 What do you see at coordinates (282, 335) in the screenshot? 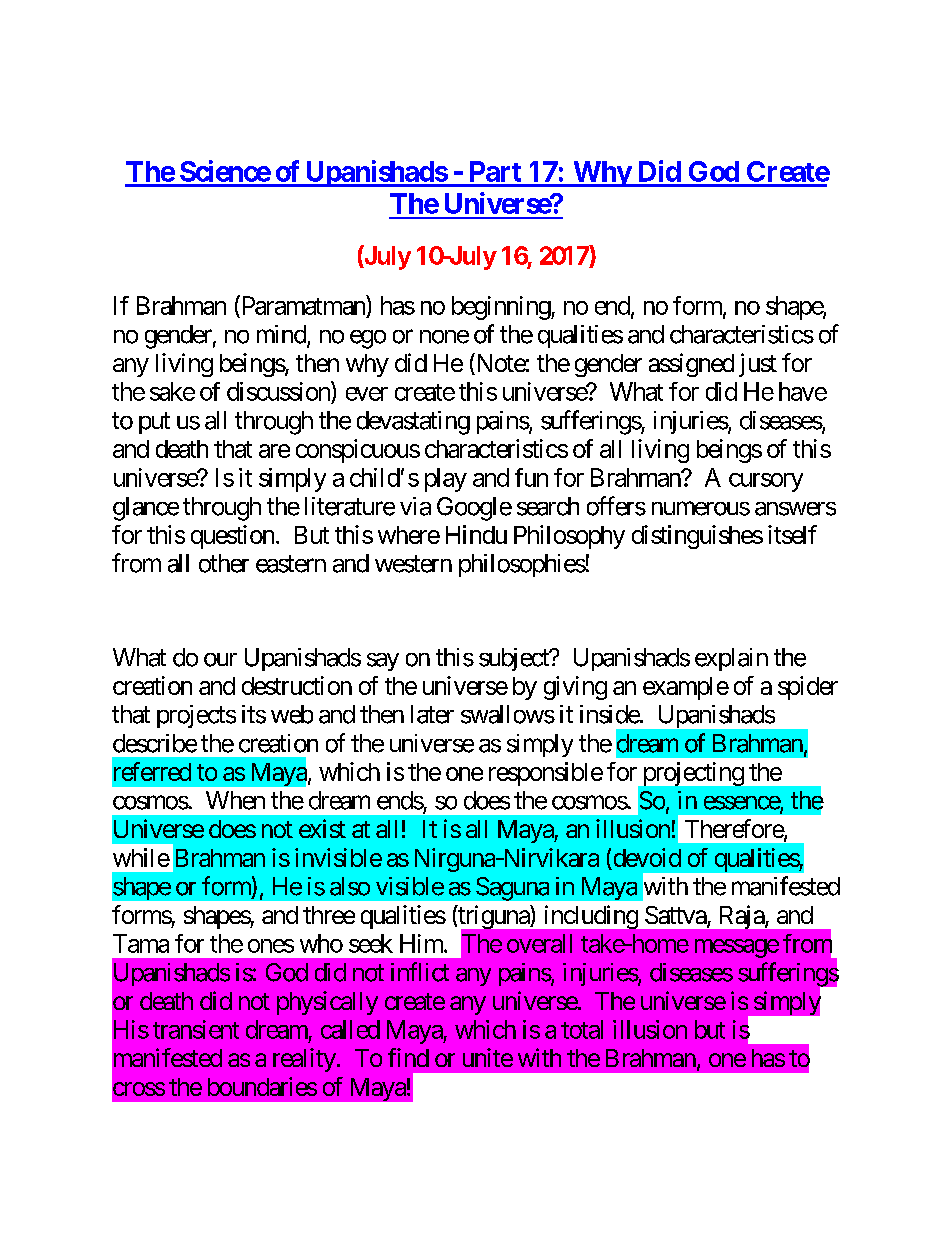
I see `mind` at bounding box center [282, 335].
